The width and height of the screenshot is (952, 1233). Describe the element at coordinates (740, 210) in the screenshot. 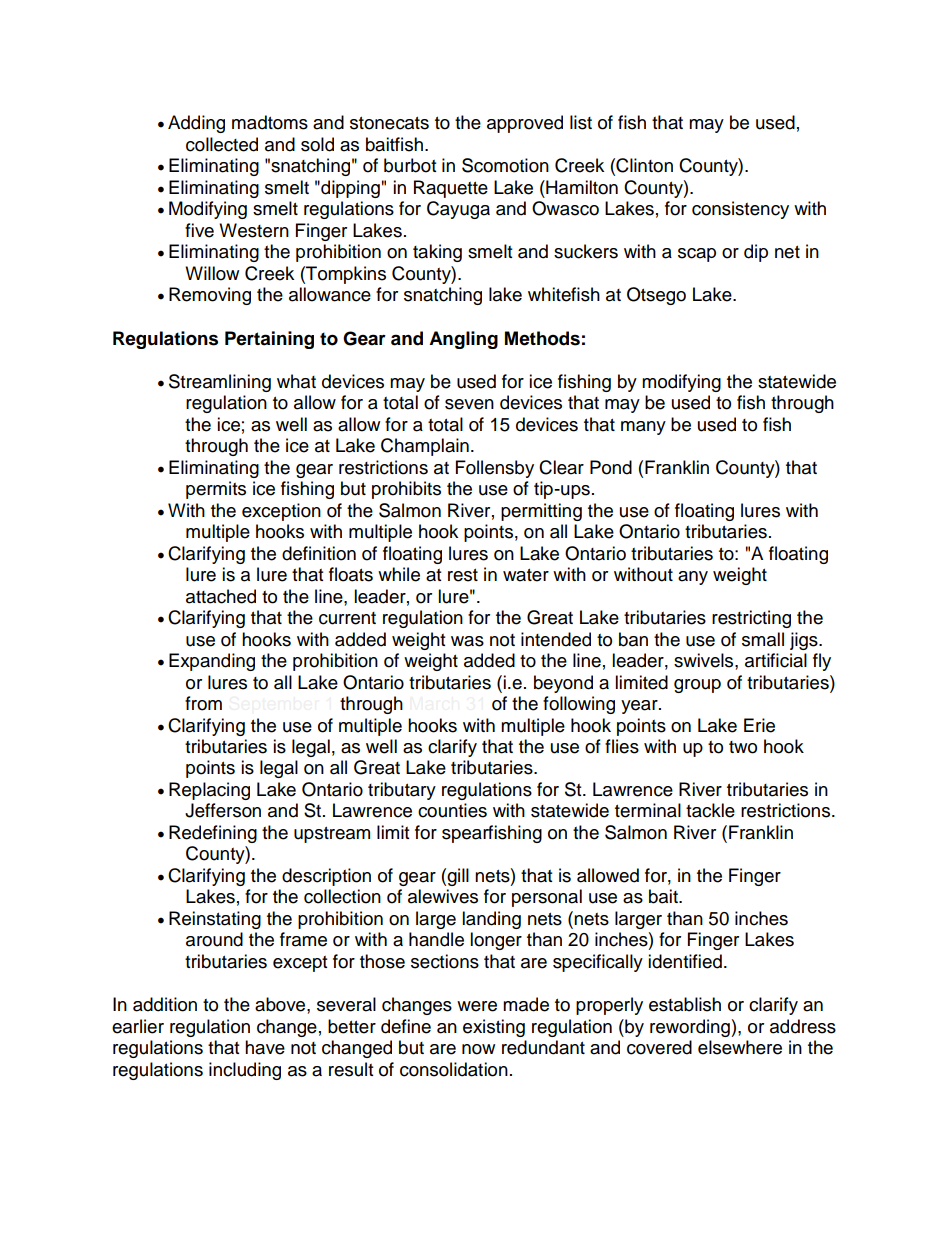

I see `consistency` at that location.
